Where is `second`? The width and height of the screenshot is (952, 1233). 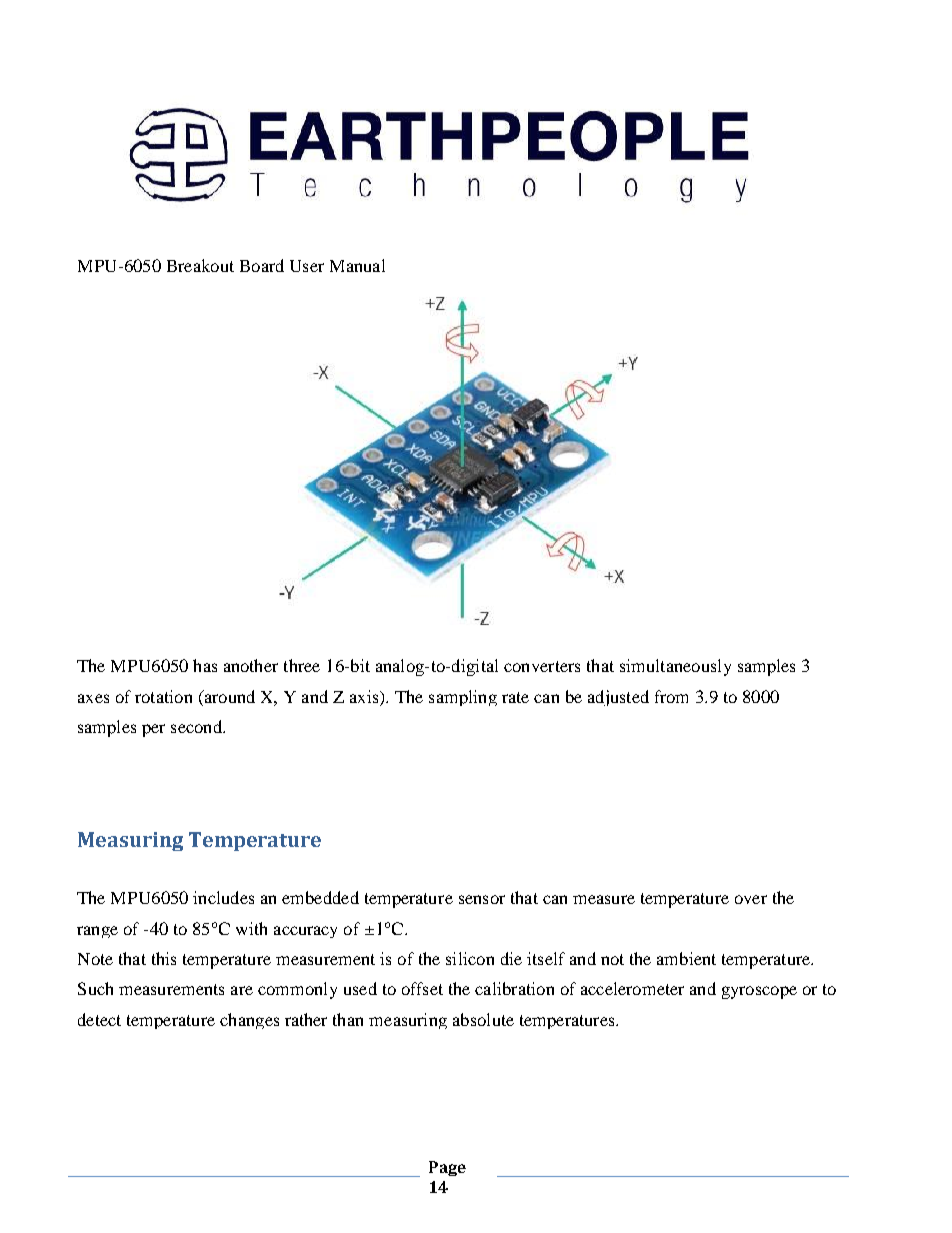
second is located at coordinates (197, 726).
